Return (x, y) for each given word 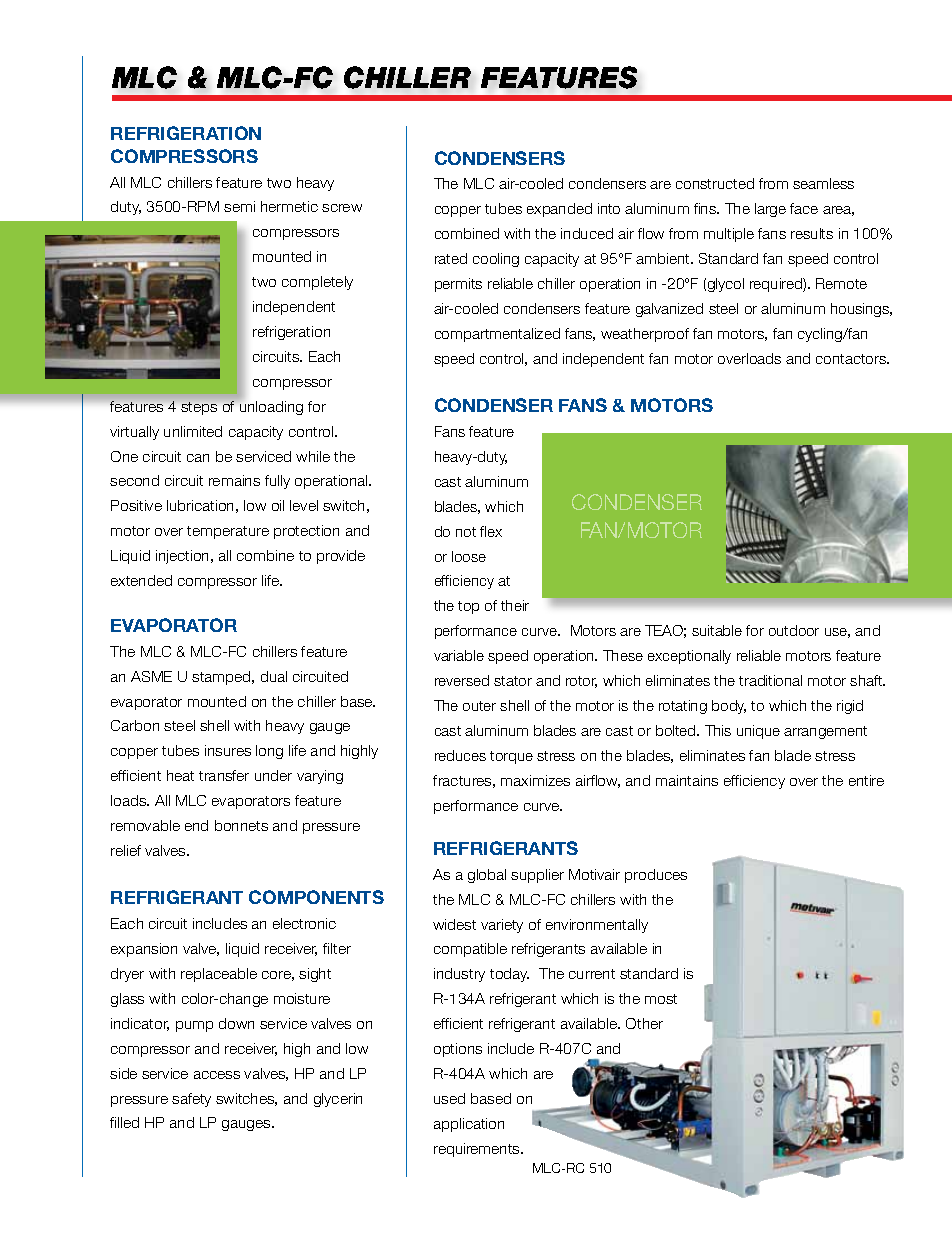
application (469, 1125)
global (487, 876)
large (770, 210)
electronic (304, 923)
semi (239, 206)
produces (656, 876)
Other (644, 1023)
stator (513, 681)
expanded (559, 210)
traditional (770, 680)
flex (491, 531)
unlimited (193, 431)
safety (191, 1100)
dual (274, 676)
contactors (852, 359)
